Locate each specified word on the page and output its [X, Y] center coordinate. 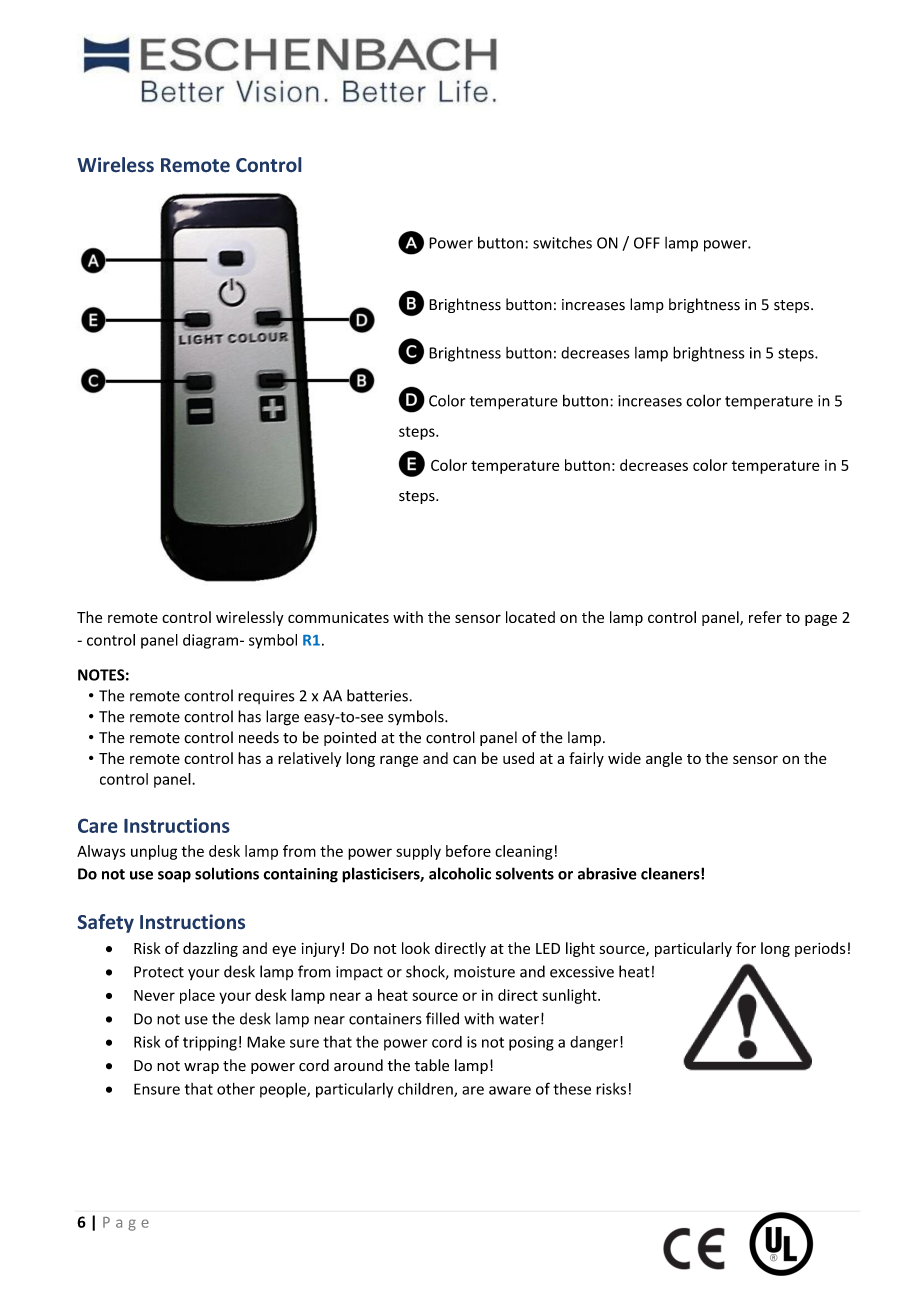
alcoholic [460, 873]
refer [765, 617]
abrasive [607, 873]
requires [266, 697]
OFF [647, 243]
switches [562, 242]
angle [664, 759]
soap [174, 877]
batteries [378, 695]
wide [624, 758]
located [530, 617]
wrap [201, 1068]
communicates [338, 617]
